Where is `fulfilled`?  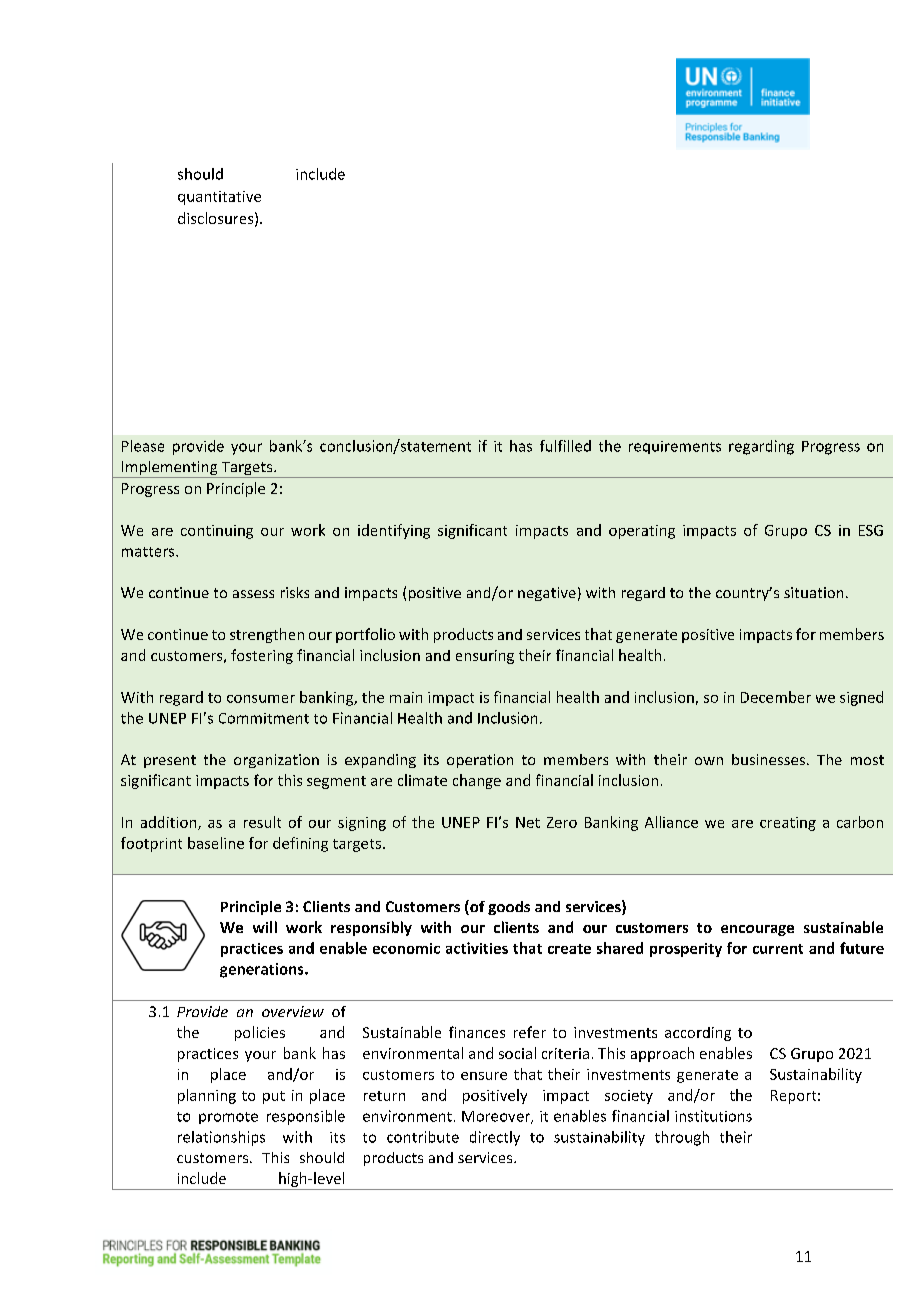
fulfilled is located at coordinates (565, 446).
